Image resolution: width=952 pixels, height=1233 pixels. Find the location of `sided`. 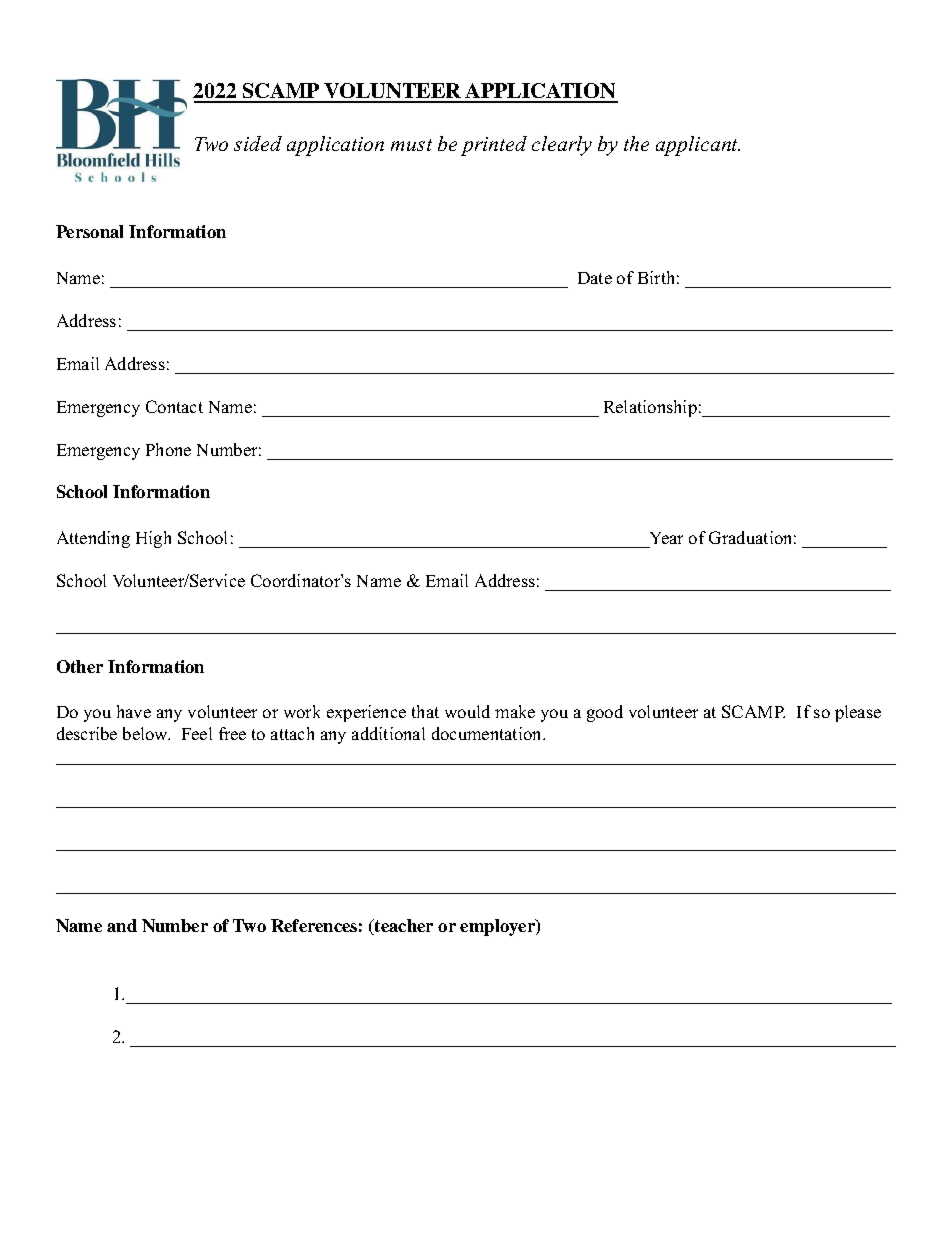

sided is located at coordinates (258, 143).
